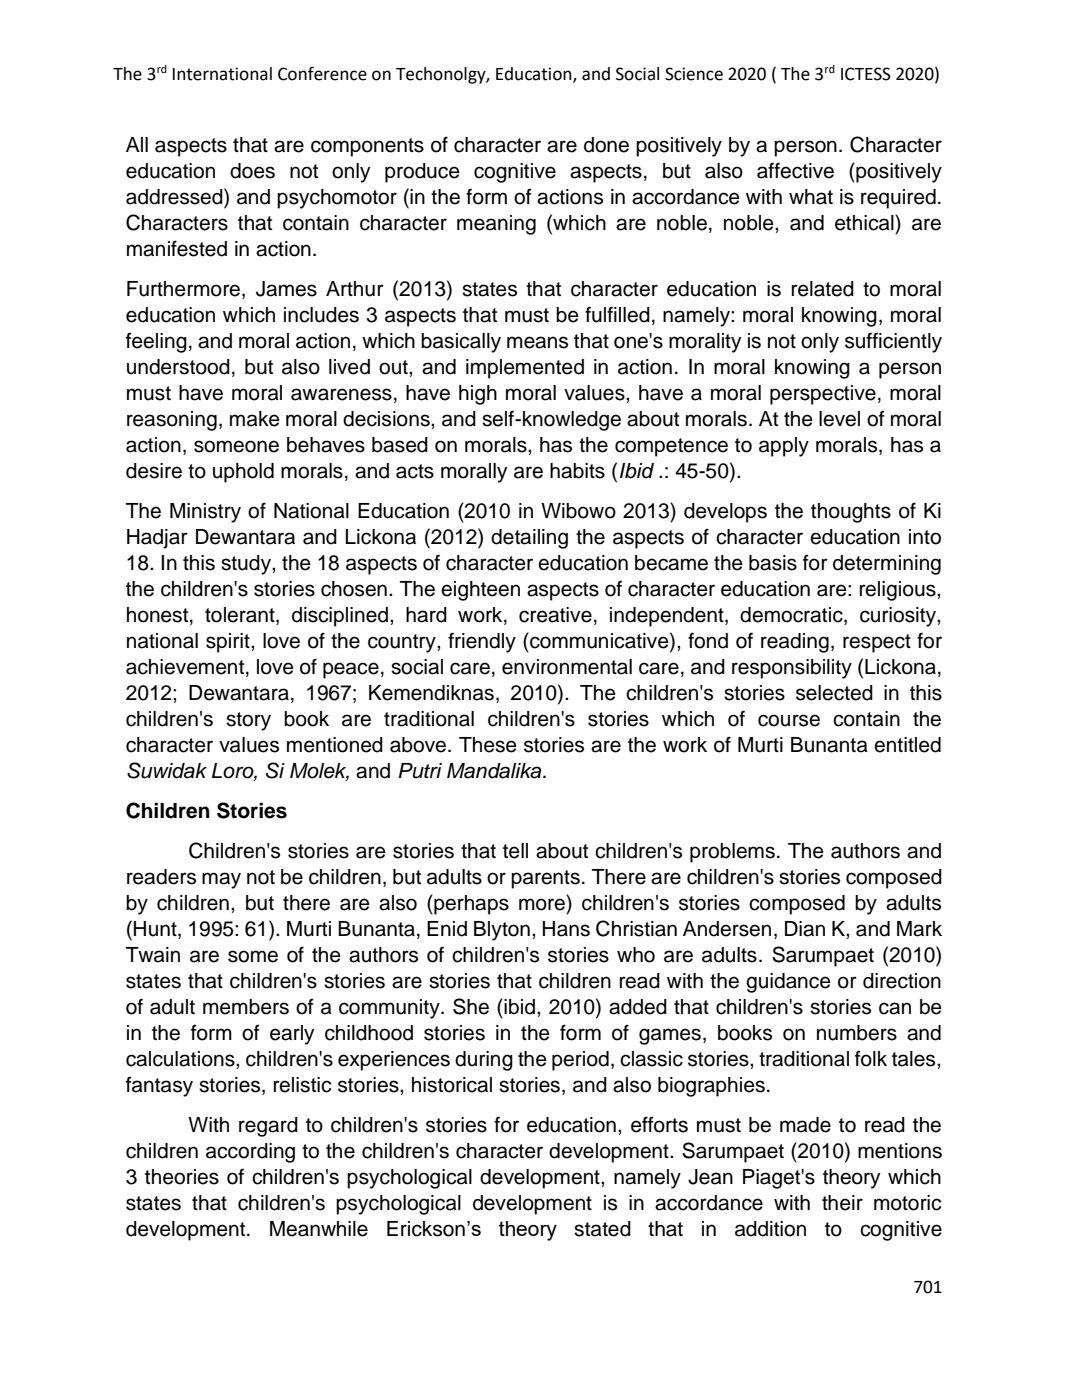 Image resolution: width=1068 pixels, height=1383 pixels. What do you see at coordinates (877, 643) in the document?
I see `respect` at bounding box center [877, 643].
